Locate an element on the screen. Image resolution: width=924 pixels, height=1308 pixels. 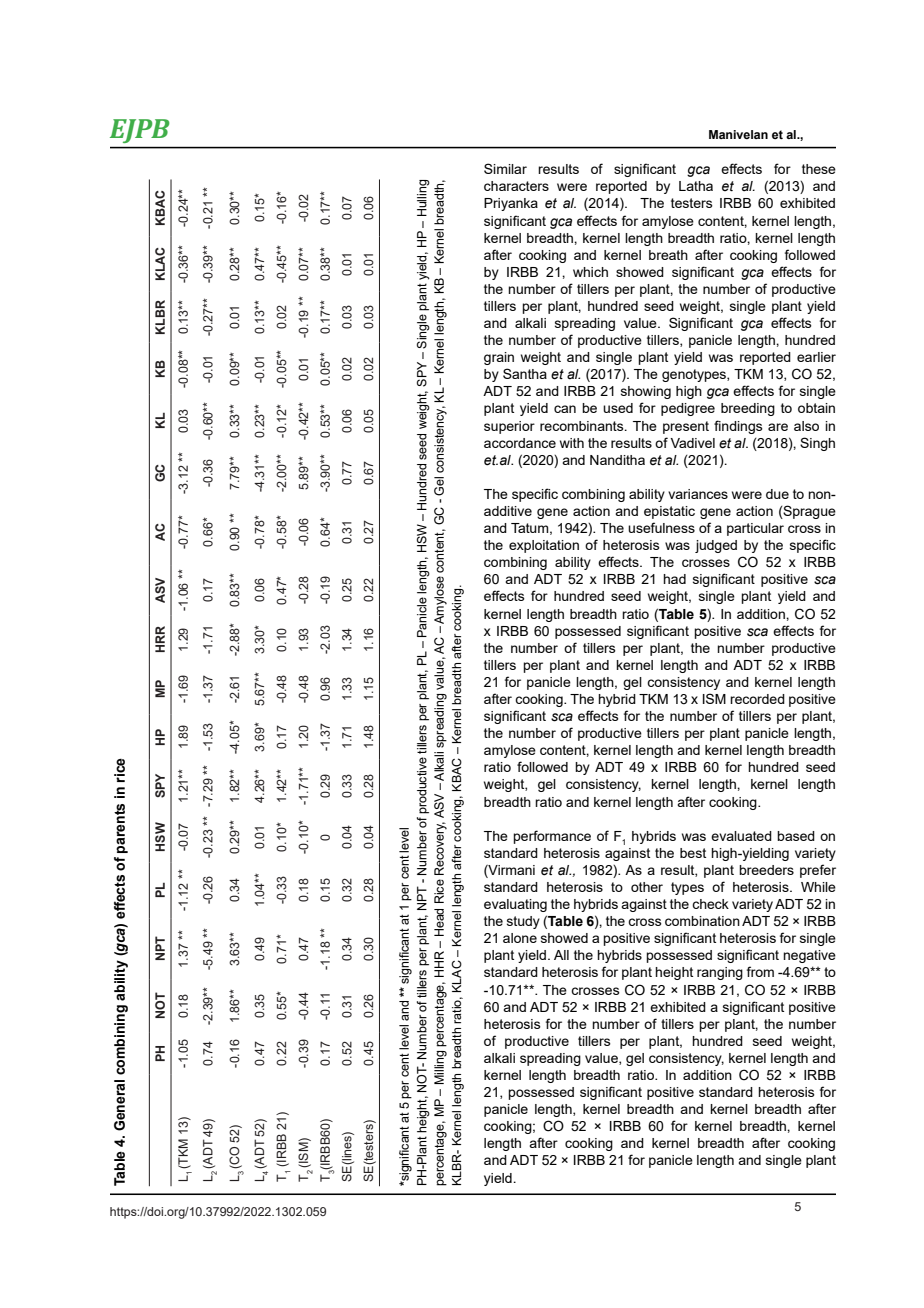
characters is located at coordinates (516, 186).
